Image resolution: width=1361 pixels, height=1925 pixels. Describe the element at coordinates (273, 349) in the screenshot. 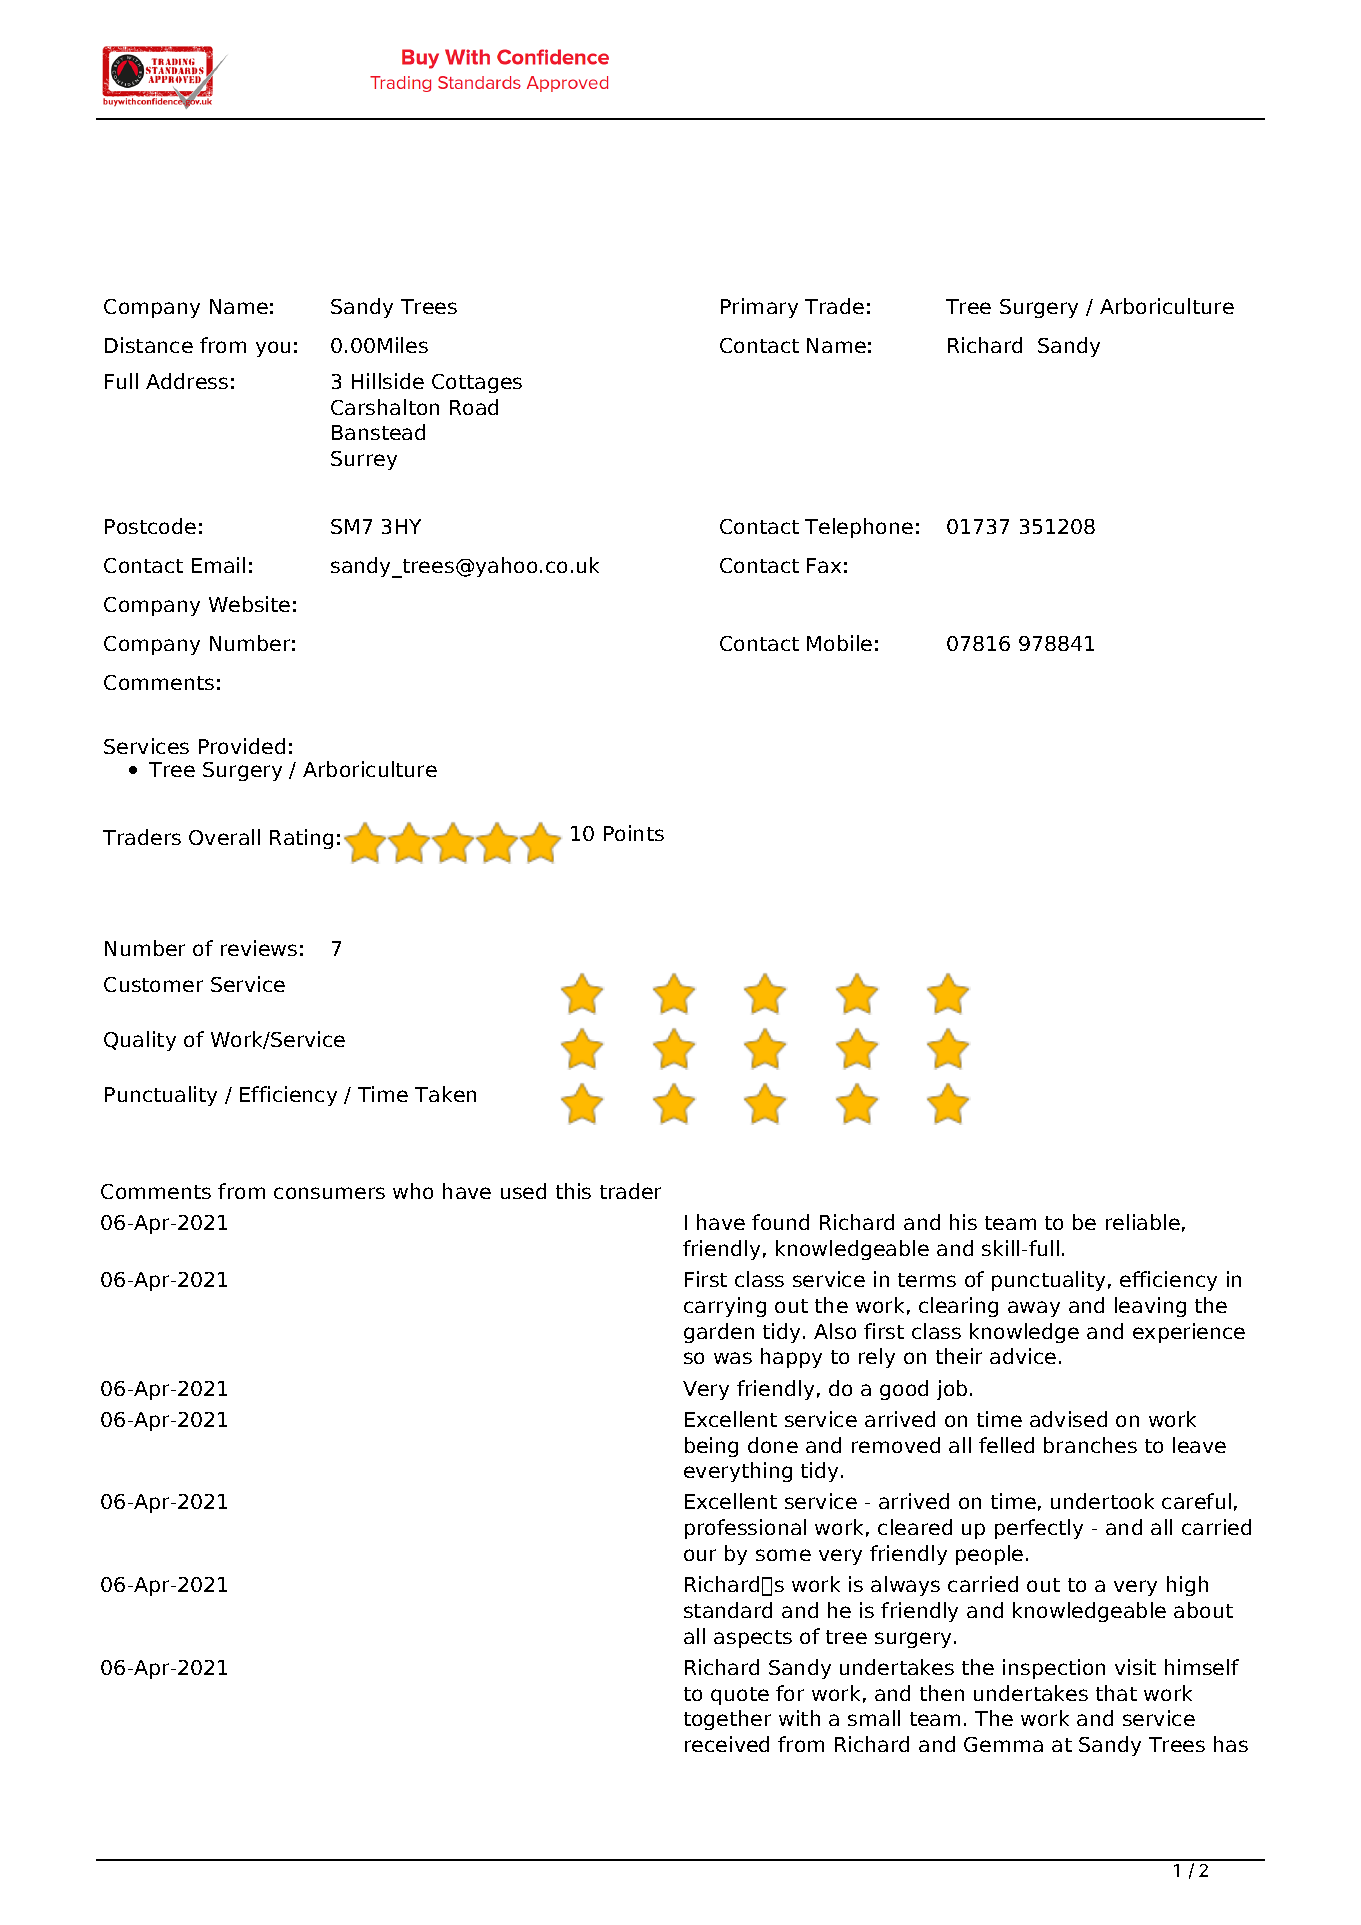

I see `you` at that location.
